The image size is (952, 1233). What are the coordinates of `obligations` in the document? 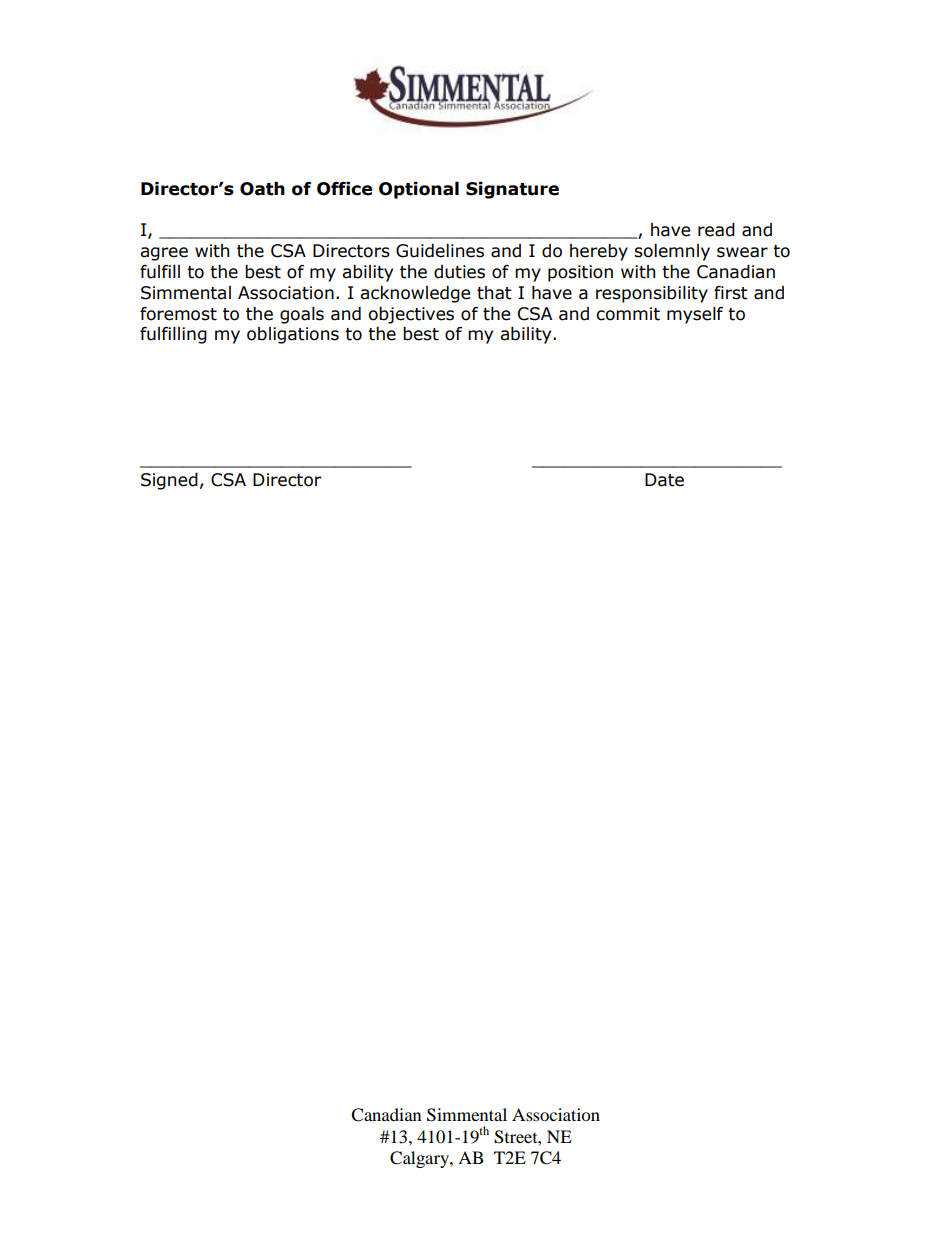 It's located at (293, 335).
